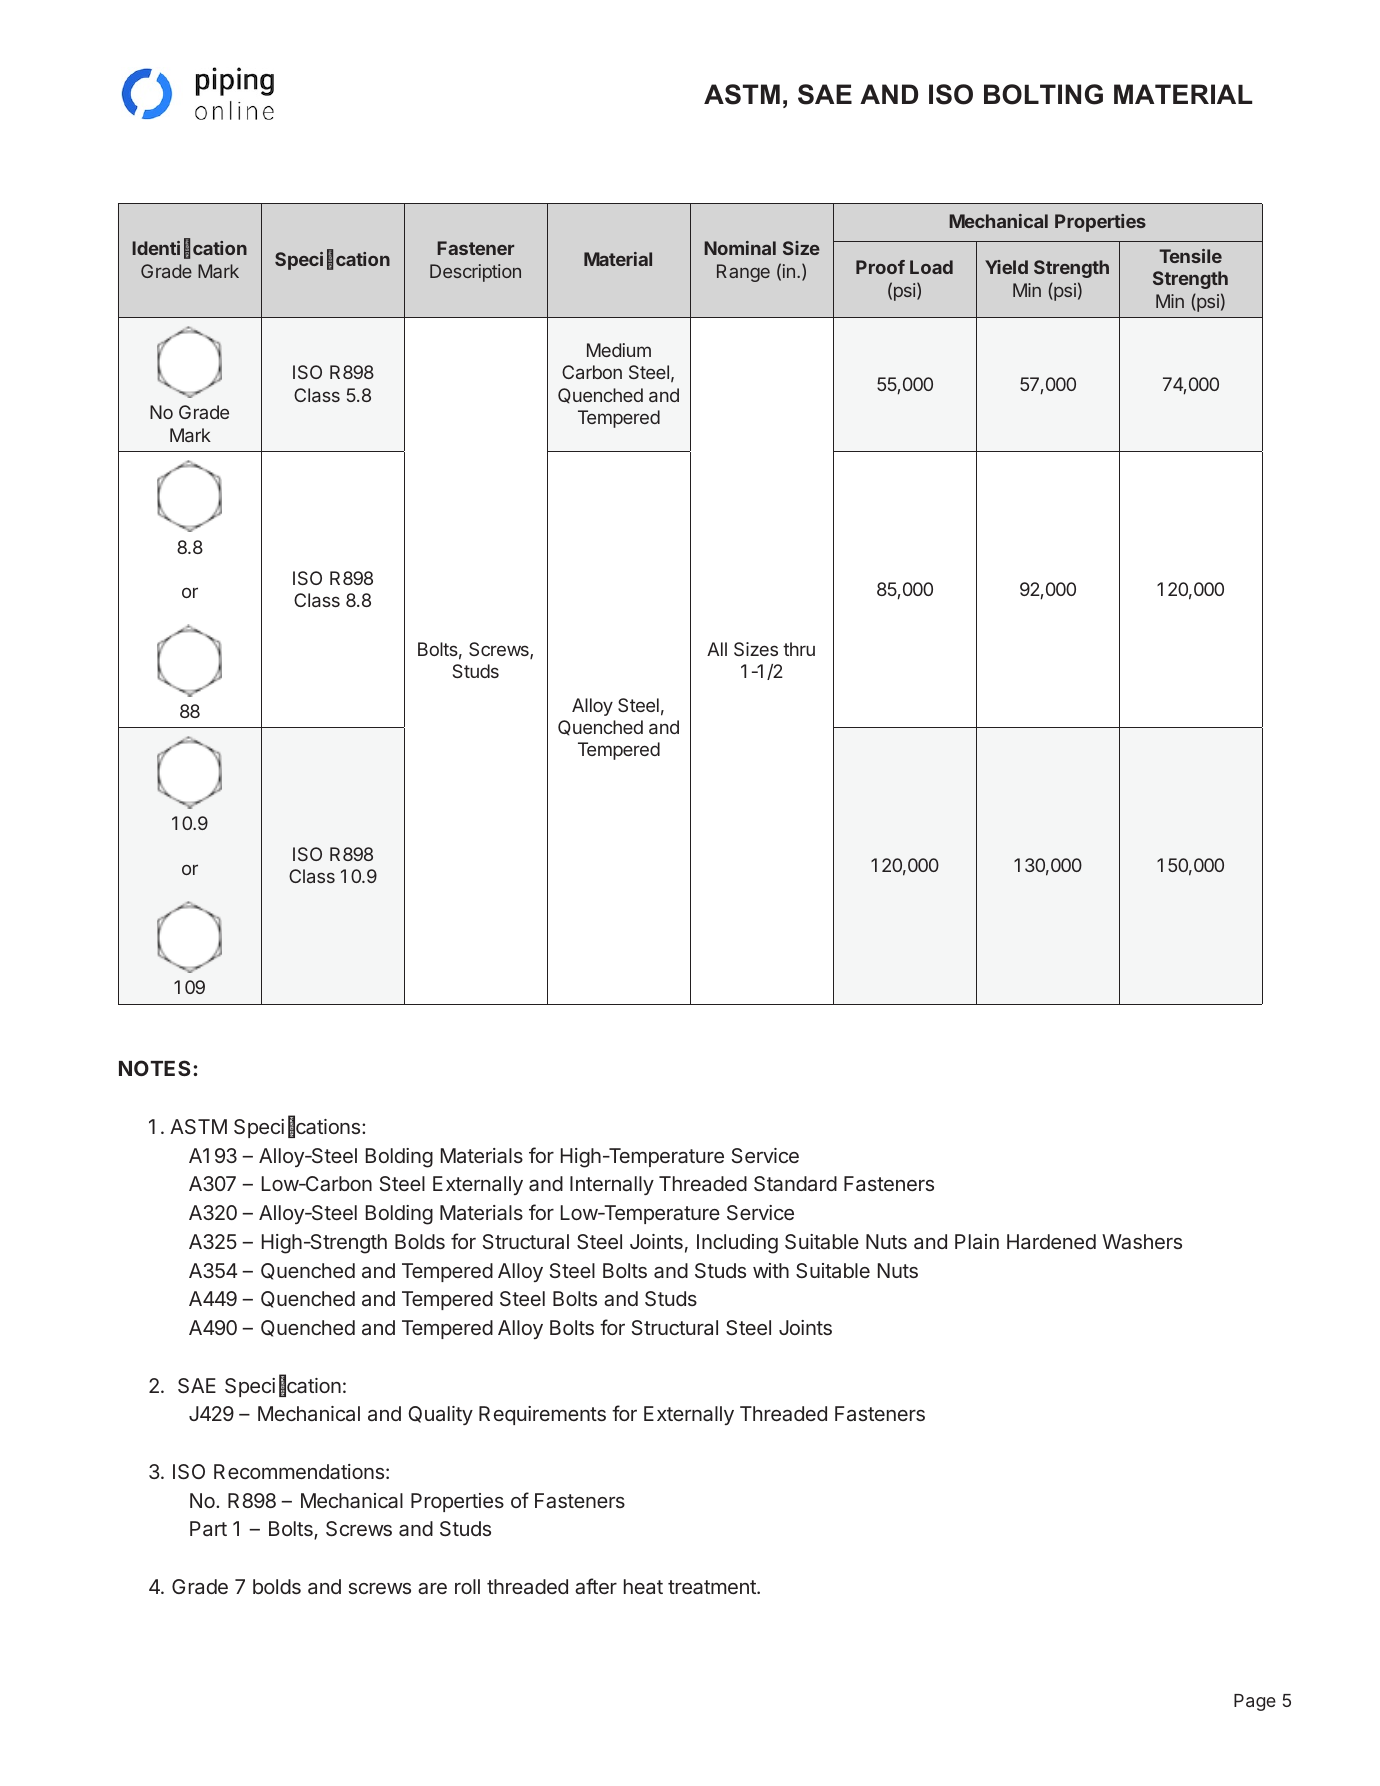 The width and height of the screenshot is (1380, 1786). Describe the element at coordinates (440, 1415) in the screenshot. I see `Quality` at that location.
